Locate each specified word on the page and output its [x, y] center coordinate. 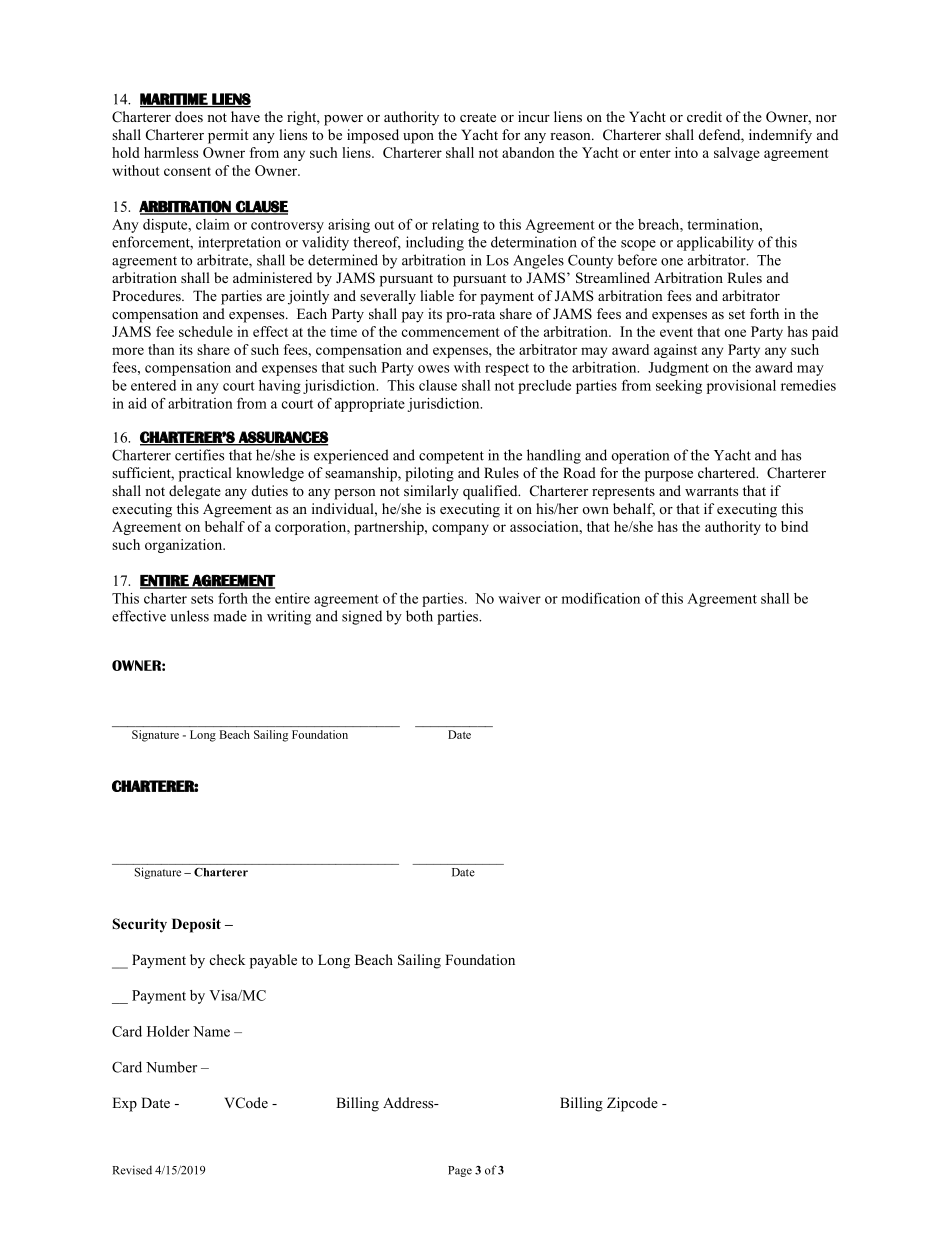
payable [273, 961]
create [478, 117]
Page [460, 1171]
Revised [132, 1170]
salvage [737, 154]
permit [228, 136]
